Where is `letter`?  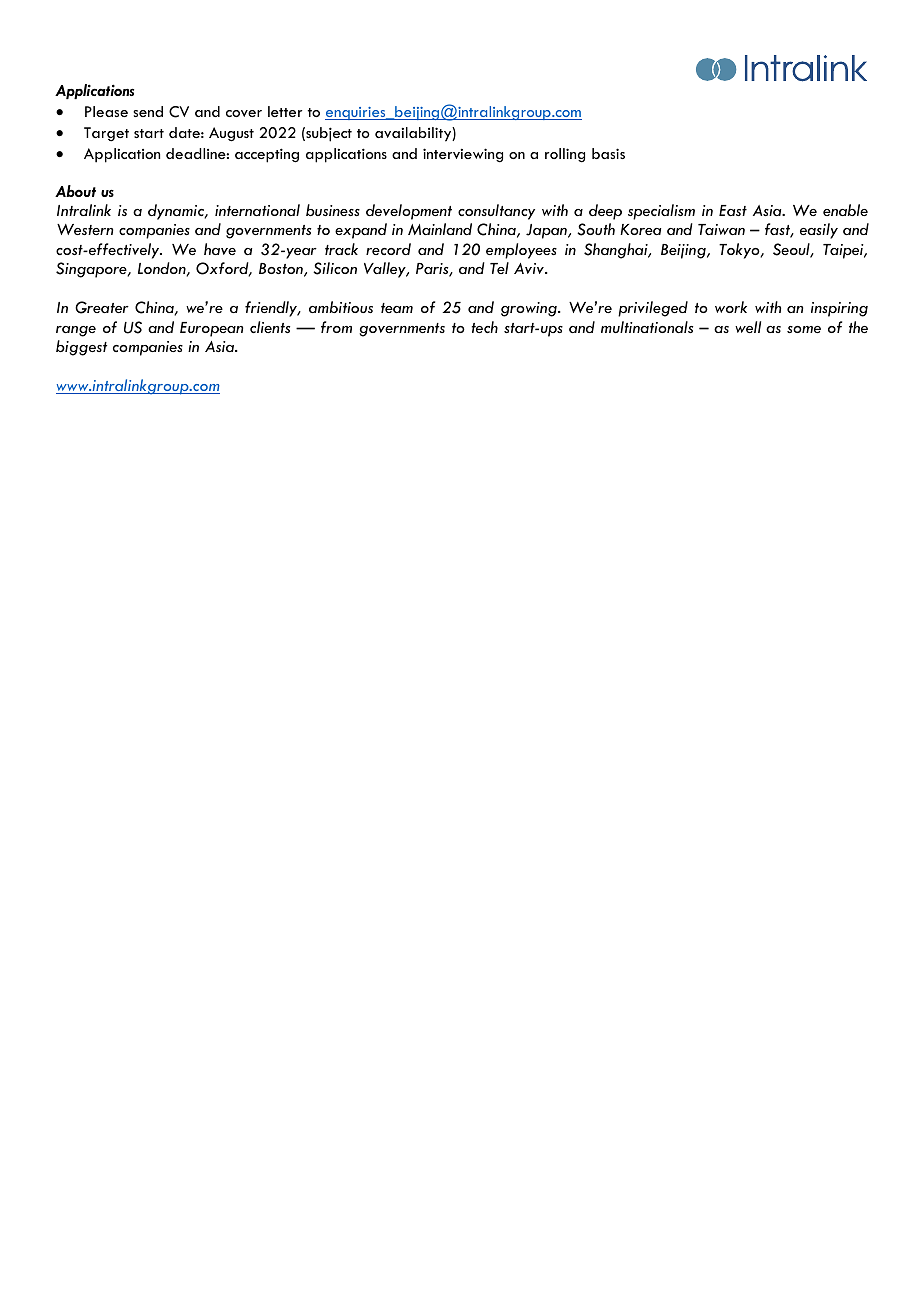
letter is located at coordinates (285, 111).
